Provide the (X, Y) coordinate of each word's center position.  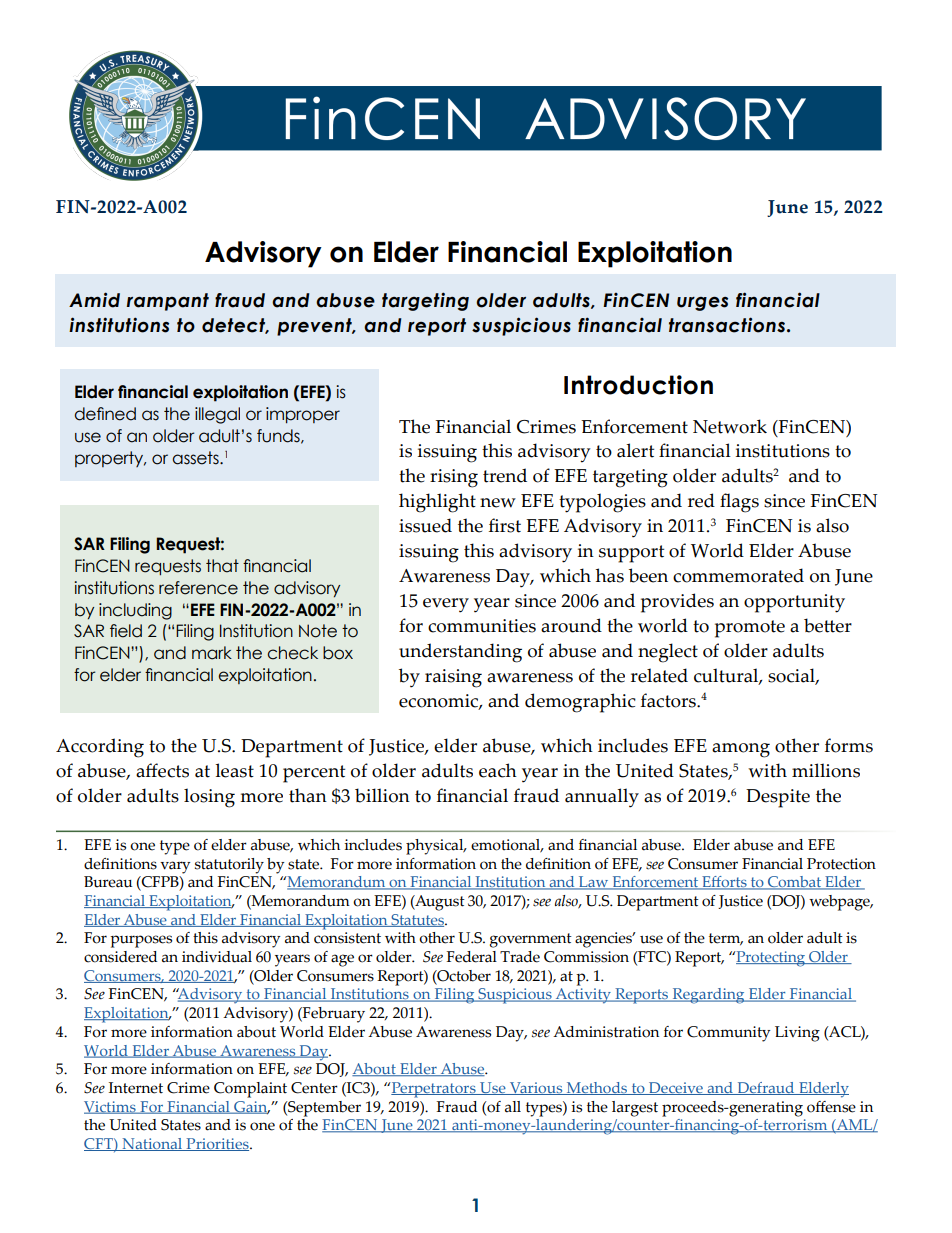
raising (453, 678)
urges (702, 303)
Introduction (638, 385)
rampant (168, 302)
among (741, 750)
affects (162, 770)
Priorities (217, 1144)
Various (536, 1088)
